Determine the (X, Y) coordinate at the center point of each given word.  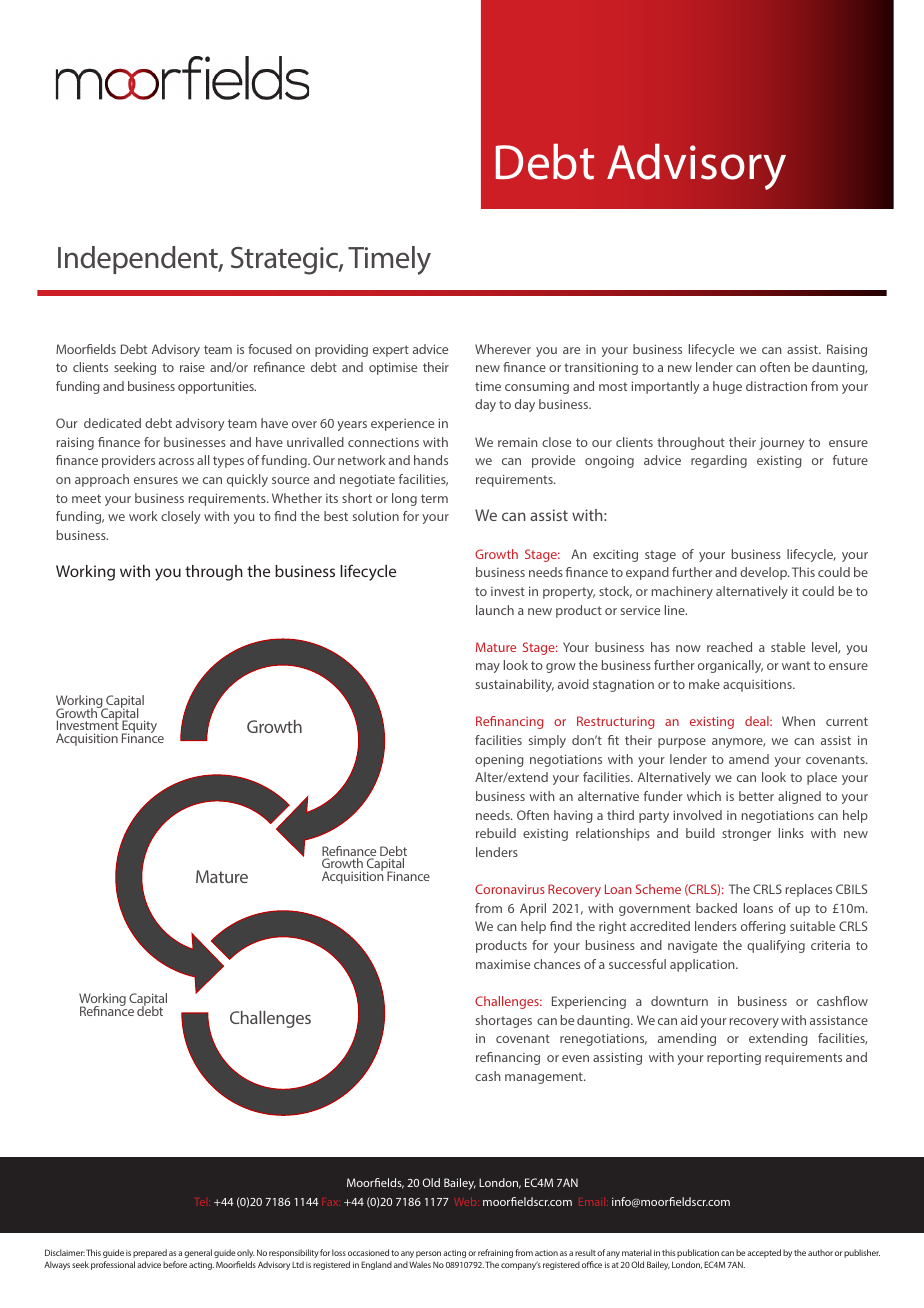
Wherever (503, 349)
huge (727, 387)
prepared (150, 1253)
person (428, 1254)
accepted (764, 1253)
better (756, 796)
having (573, 816)
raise (192, 367)
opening (499, 761)
